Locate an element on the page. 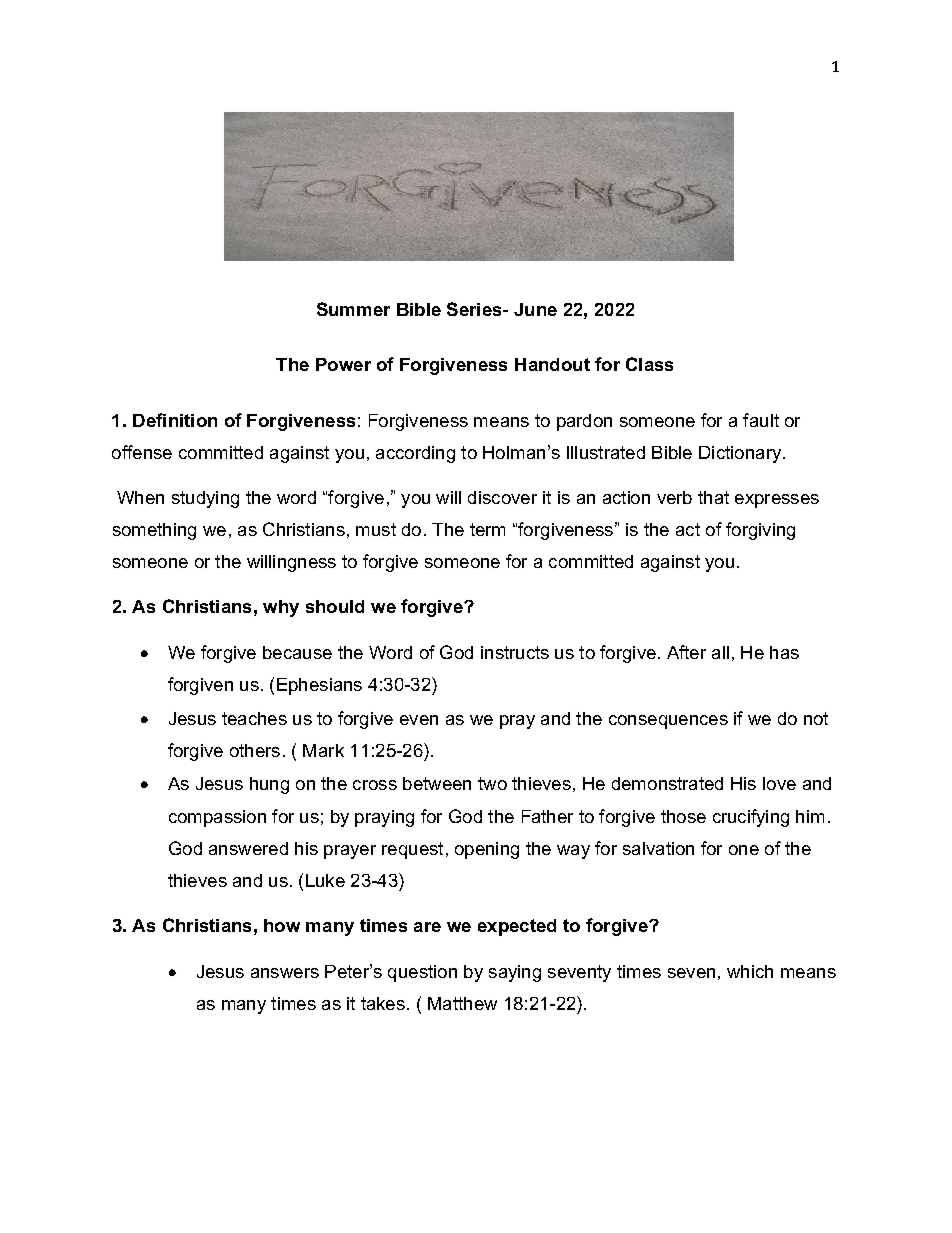  instructs is located at coordinates (515, 652).
